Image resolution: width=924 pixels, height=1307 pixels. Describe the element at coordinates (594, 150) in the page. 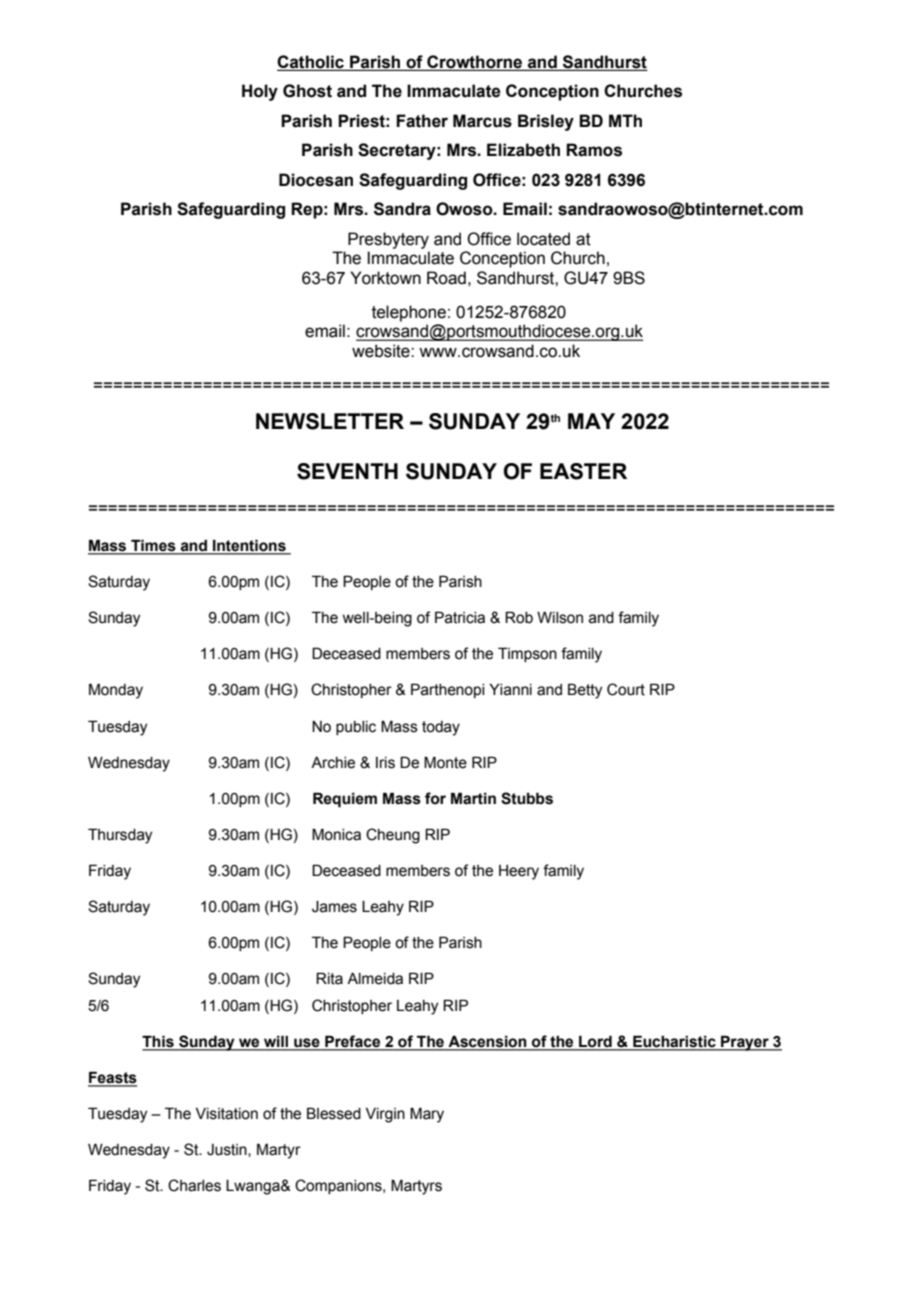

I see `Ramos` at that location.
